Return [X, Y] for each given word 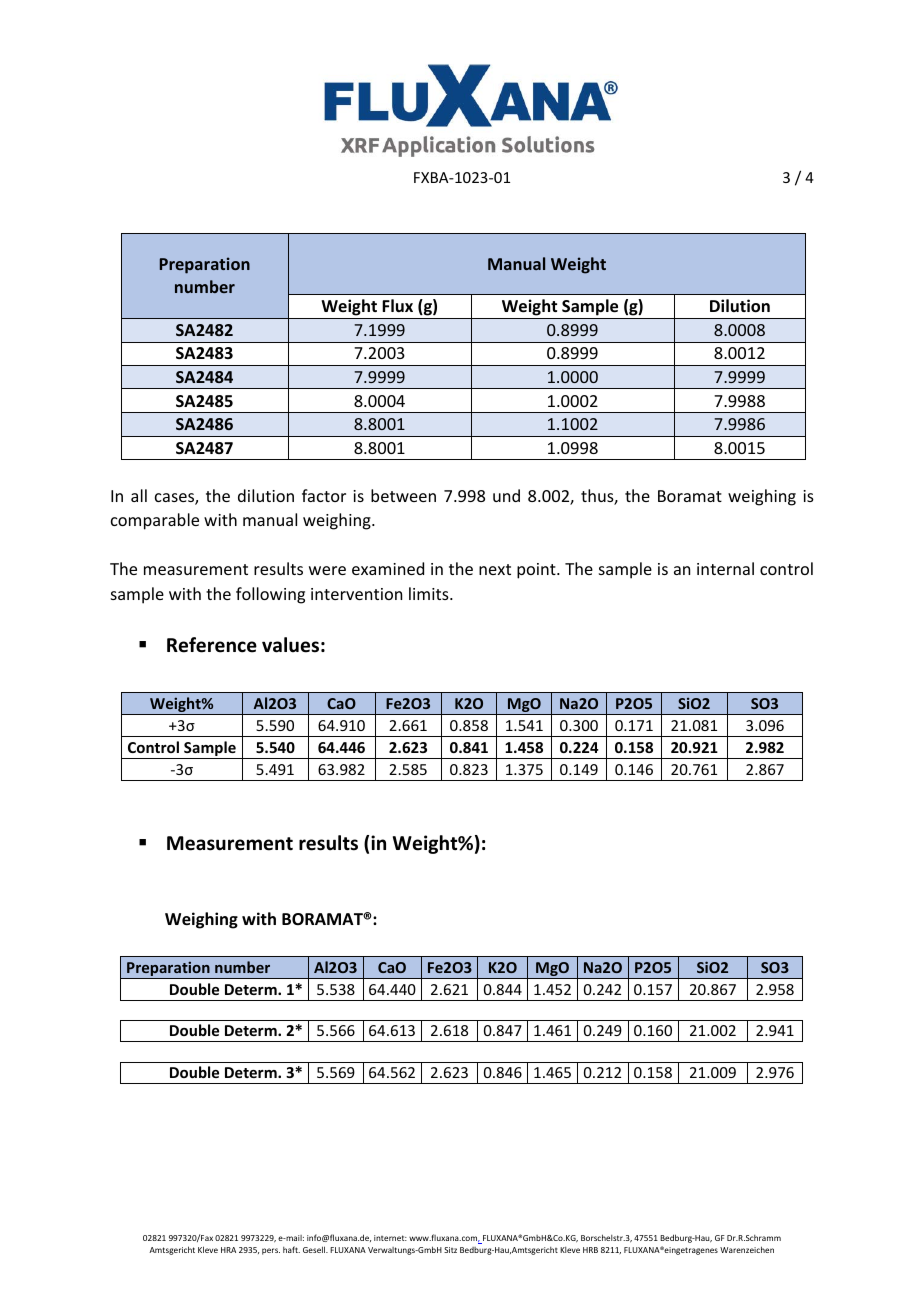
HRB [590, 1250]
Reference [212, 645]
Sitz [450, 1250]
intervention [356, 594]
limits [430, 593]
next [495, 569]
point [537, 571]
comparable [155, 521]
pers [271, 1251]
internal [725, 568]
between [403, 495]
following [270, 595]
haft [291, 1249]
